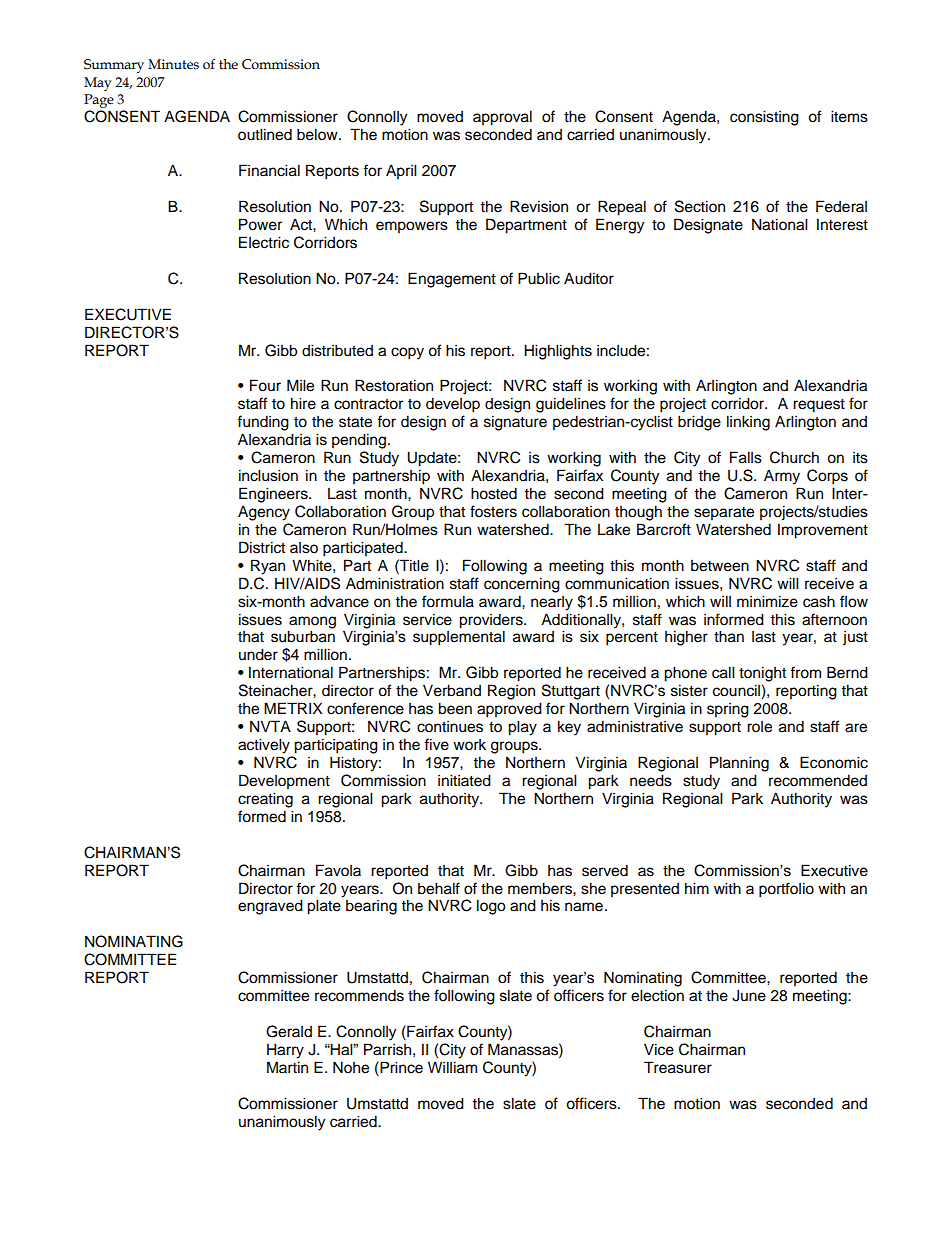 This page has height=1233, width=952. What do you see at coordinates (265, 800) in the page?
I see `creating` at bounding box center [265, 800].
